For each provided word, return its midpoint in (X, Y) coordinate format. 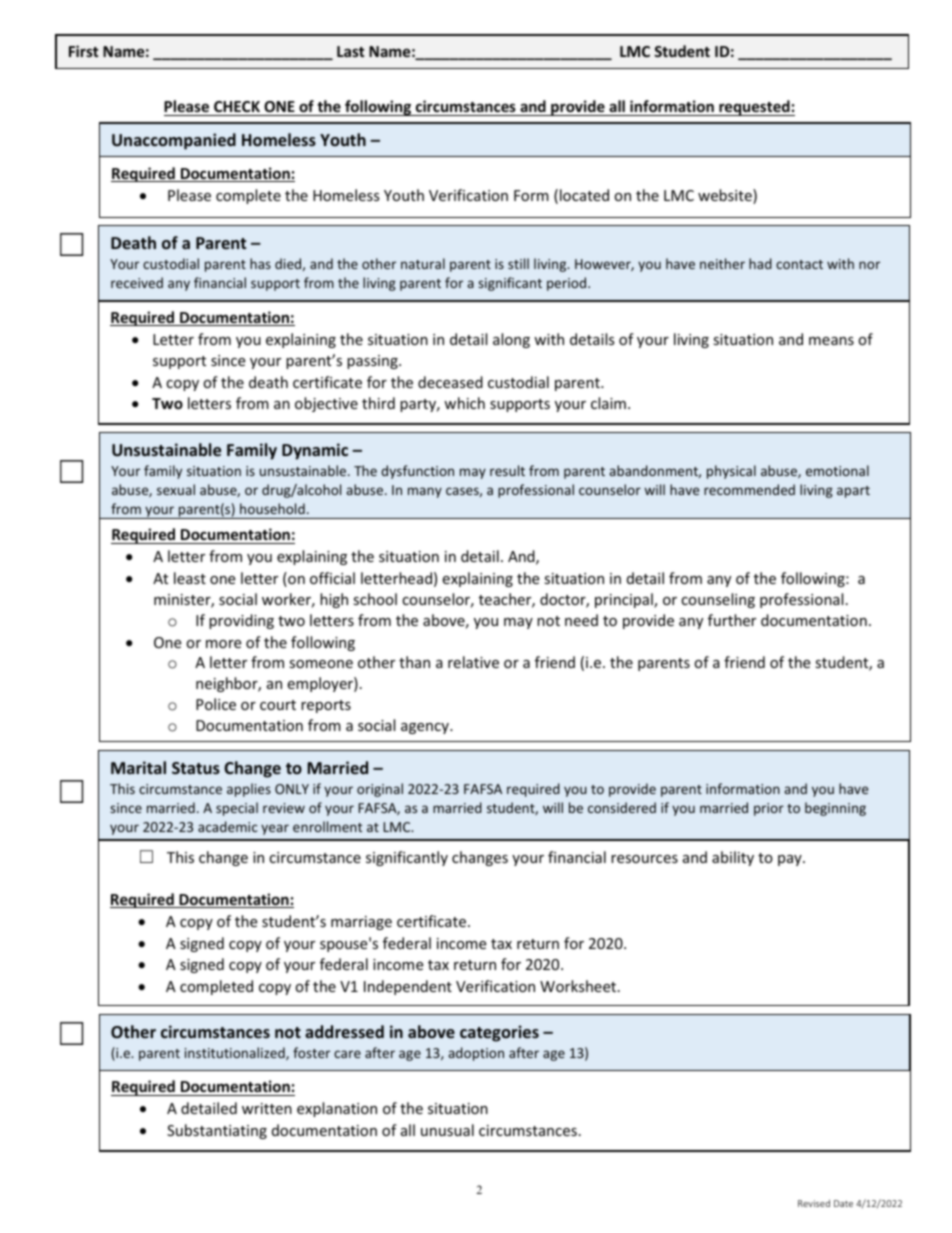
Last (350, 51)
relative (473, 662)
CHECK (237, 106)
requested (754, 108)
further (732, 620)
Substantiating (217, 1131)
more (223, 644)
